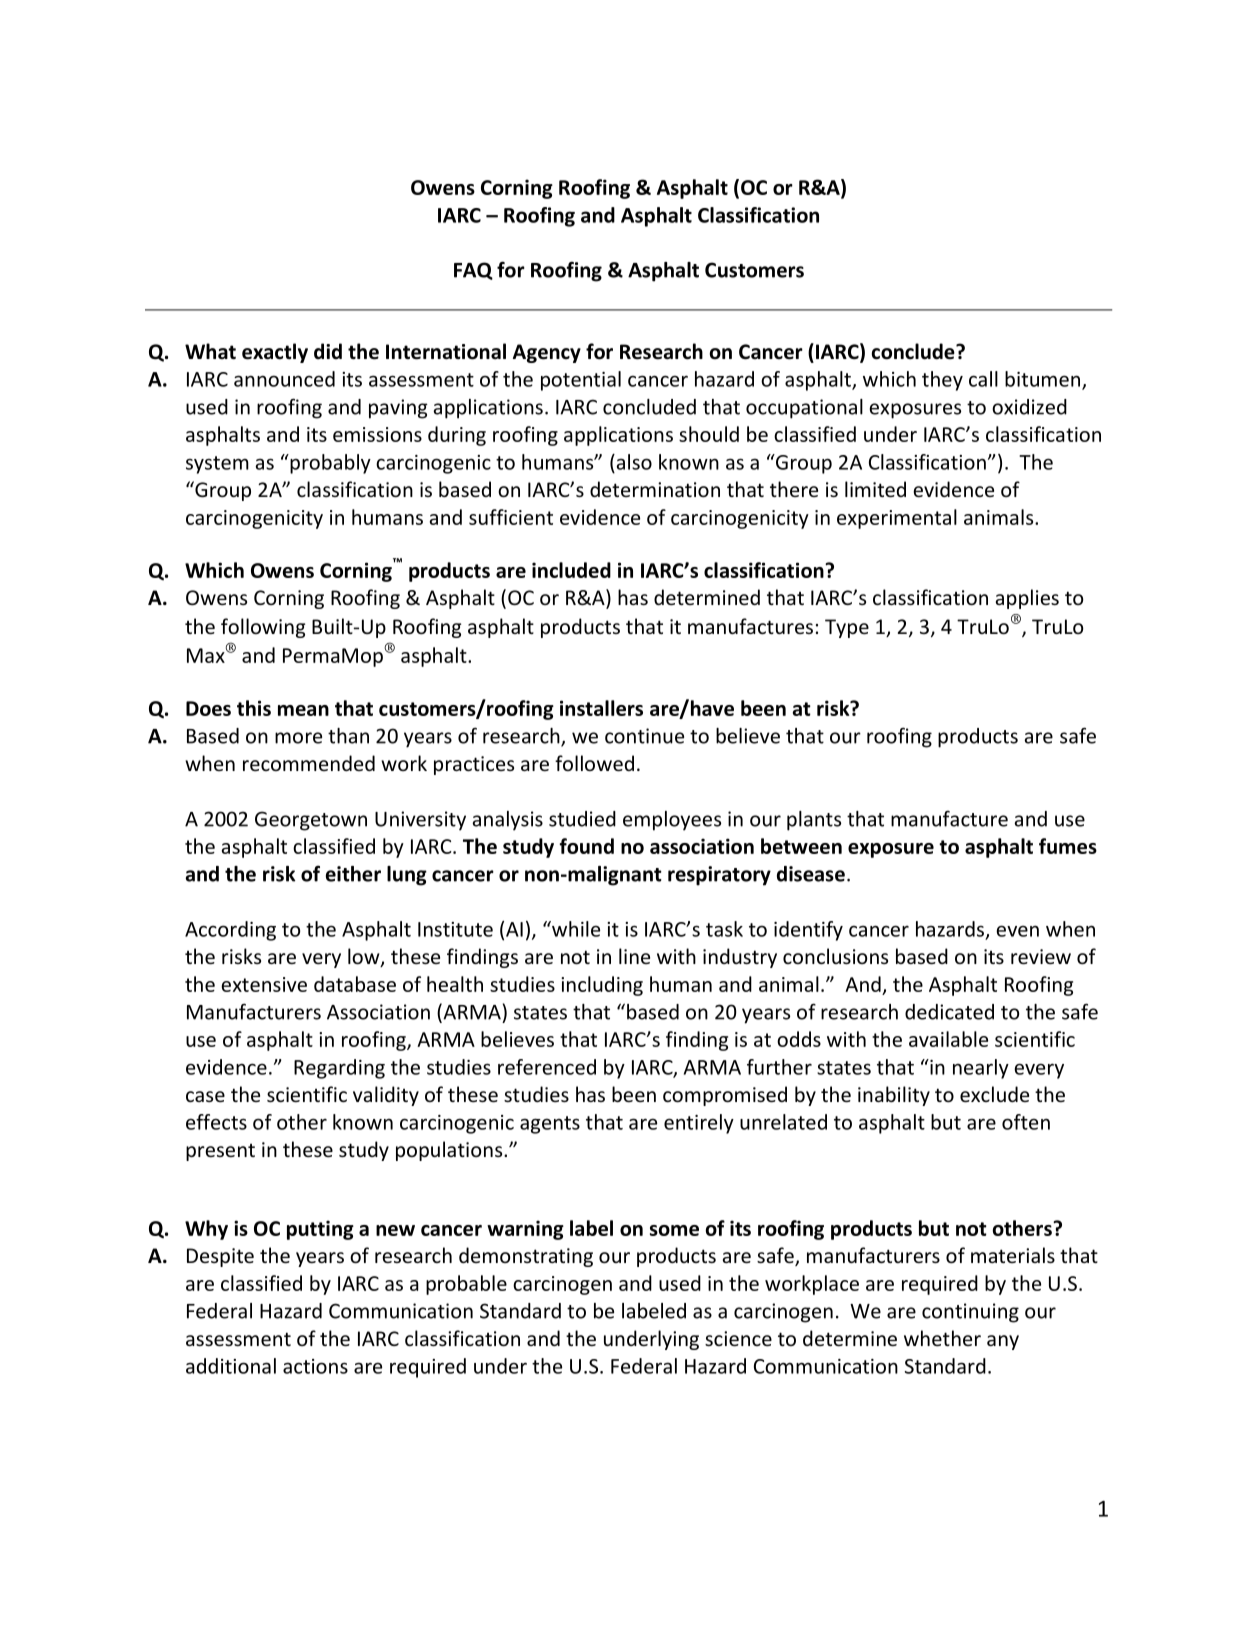 Image resolution: width=1257 pixels, height=1627 pixels. What do you see at coordinates (1027, 599) in the page?
I see `applies` at bounding box center [1027, 599].
